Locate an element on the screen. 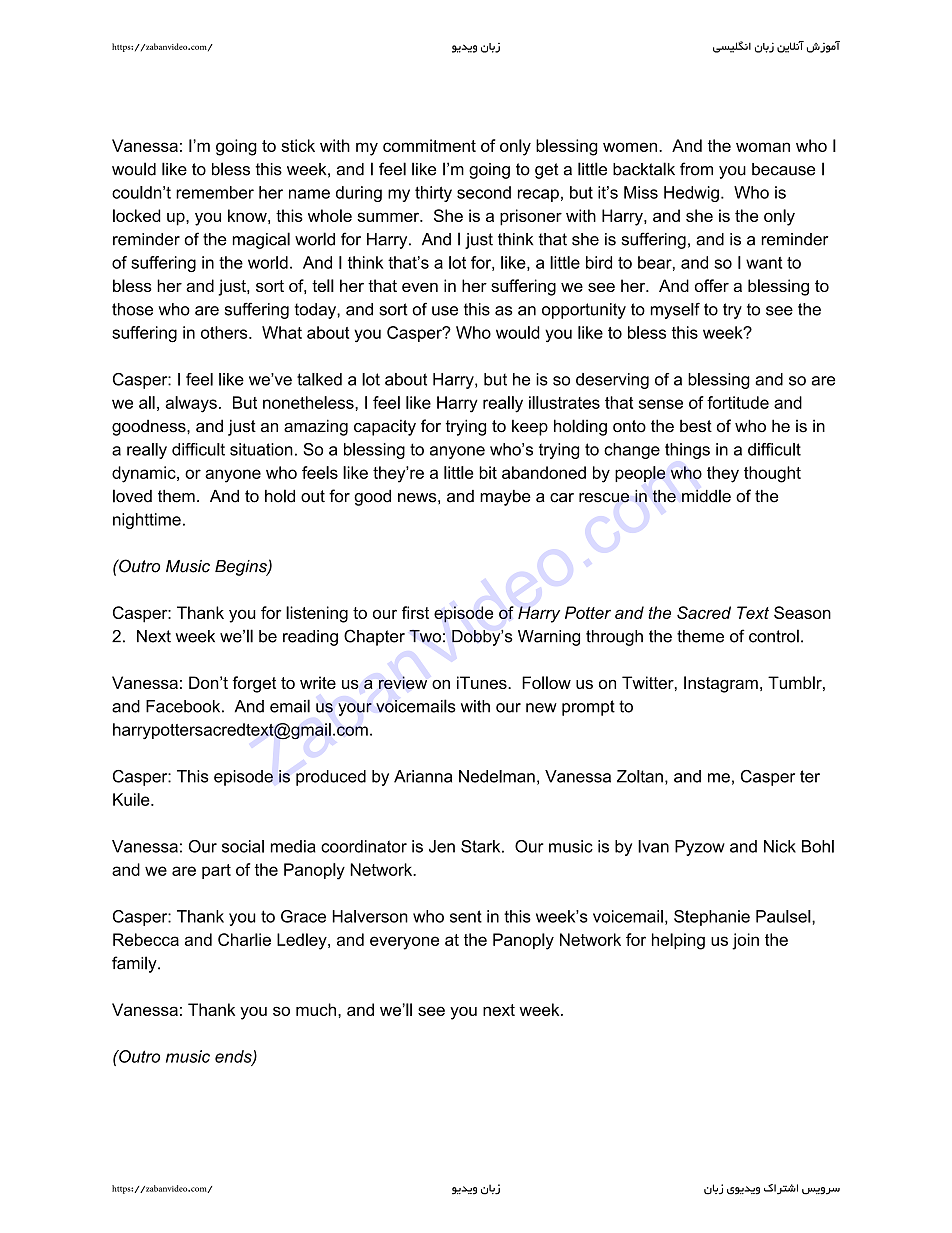 The width and height of the screenshot is (952, 1233). always is located at coordinates (191, 404).
